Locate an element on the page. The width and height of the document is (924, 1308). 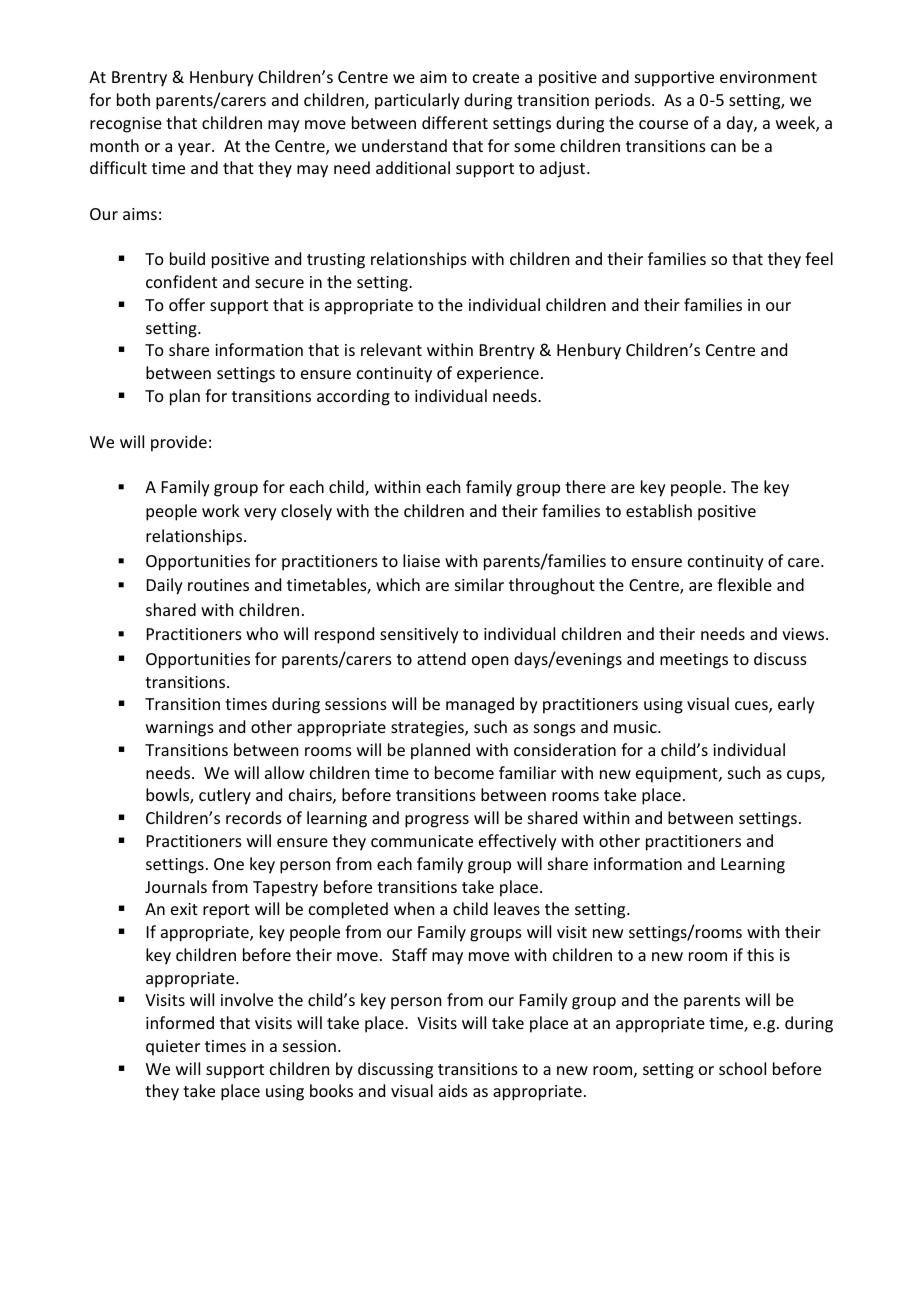
year is located at coordinates (195, 149).
